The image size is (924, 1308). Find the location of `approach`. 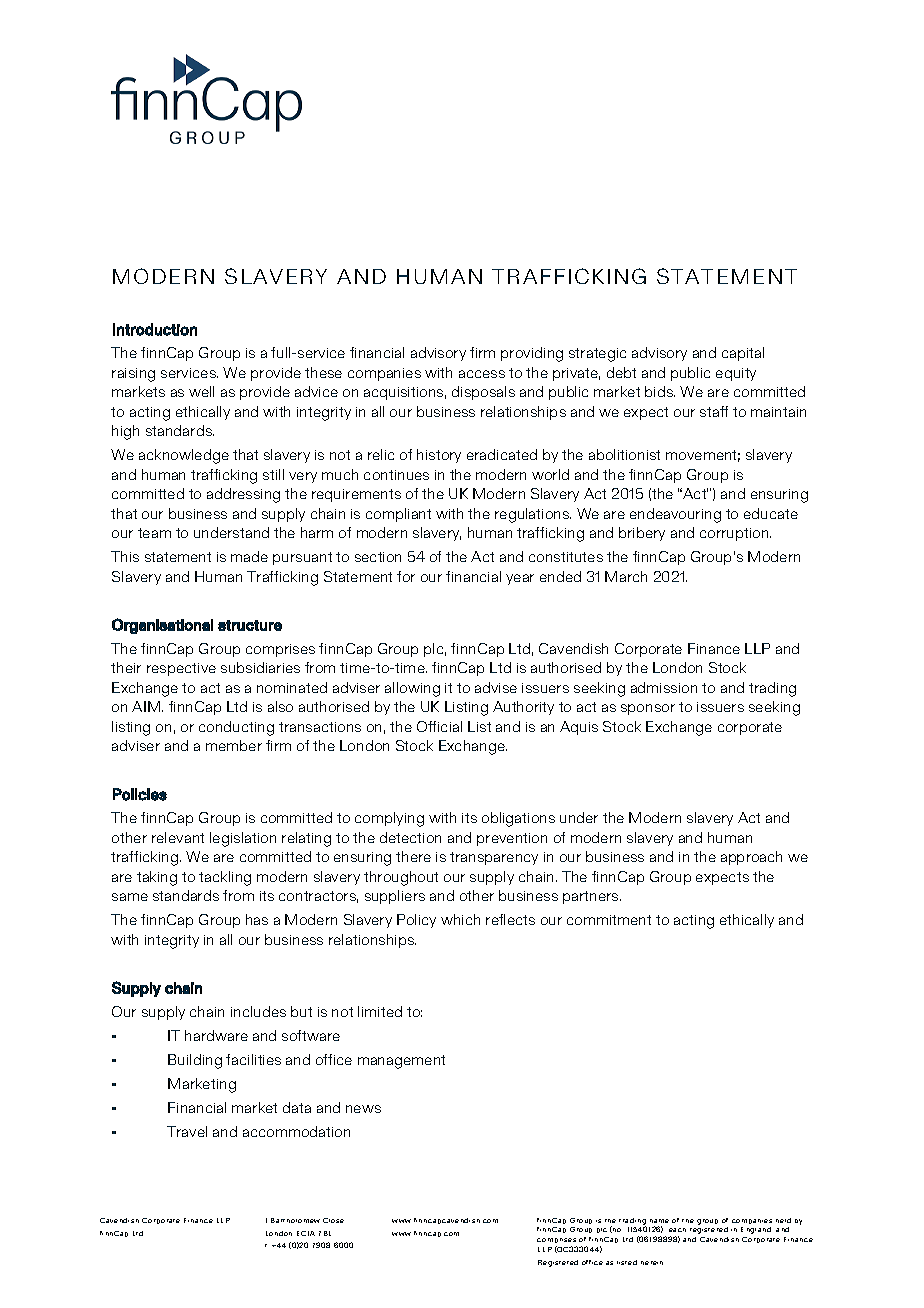

approach is located at coordinates (751, 858).
